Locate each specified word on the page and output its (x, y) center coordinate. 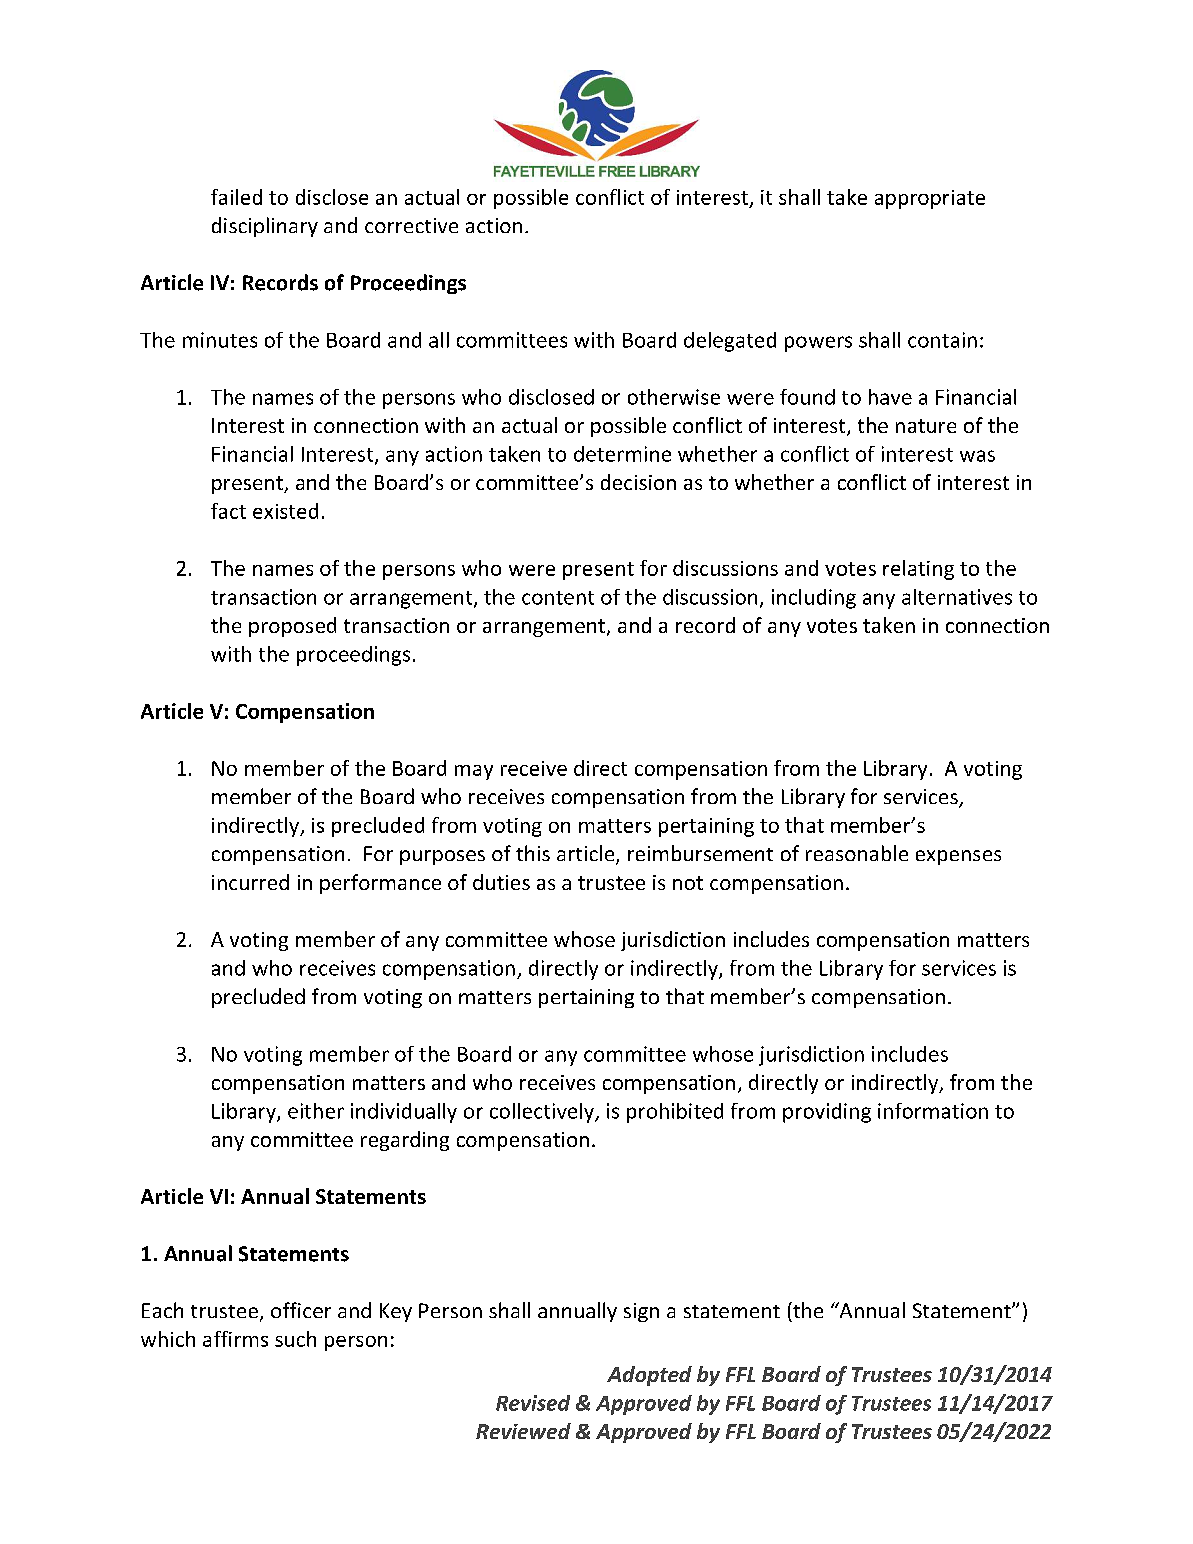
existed (285, 511)
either (316, 1111)
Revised (533, 1403)
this (533, 853)
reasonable (857, 853)
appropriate (930, 199)
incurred (250, 882)
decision (638, 482)
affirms (235, 1339)
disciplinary (265, 227)
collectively (543, 1113)
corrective (411, 225)
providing (827, 1113)
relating (918, 570)
